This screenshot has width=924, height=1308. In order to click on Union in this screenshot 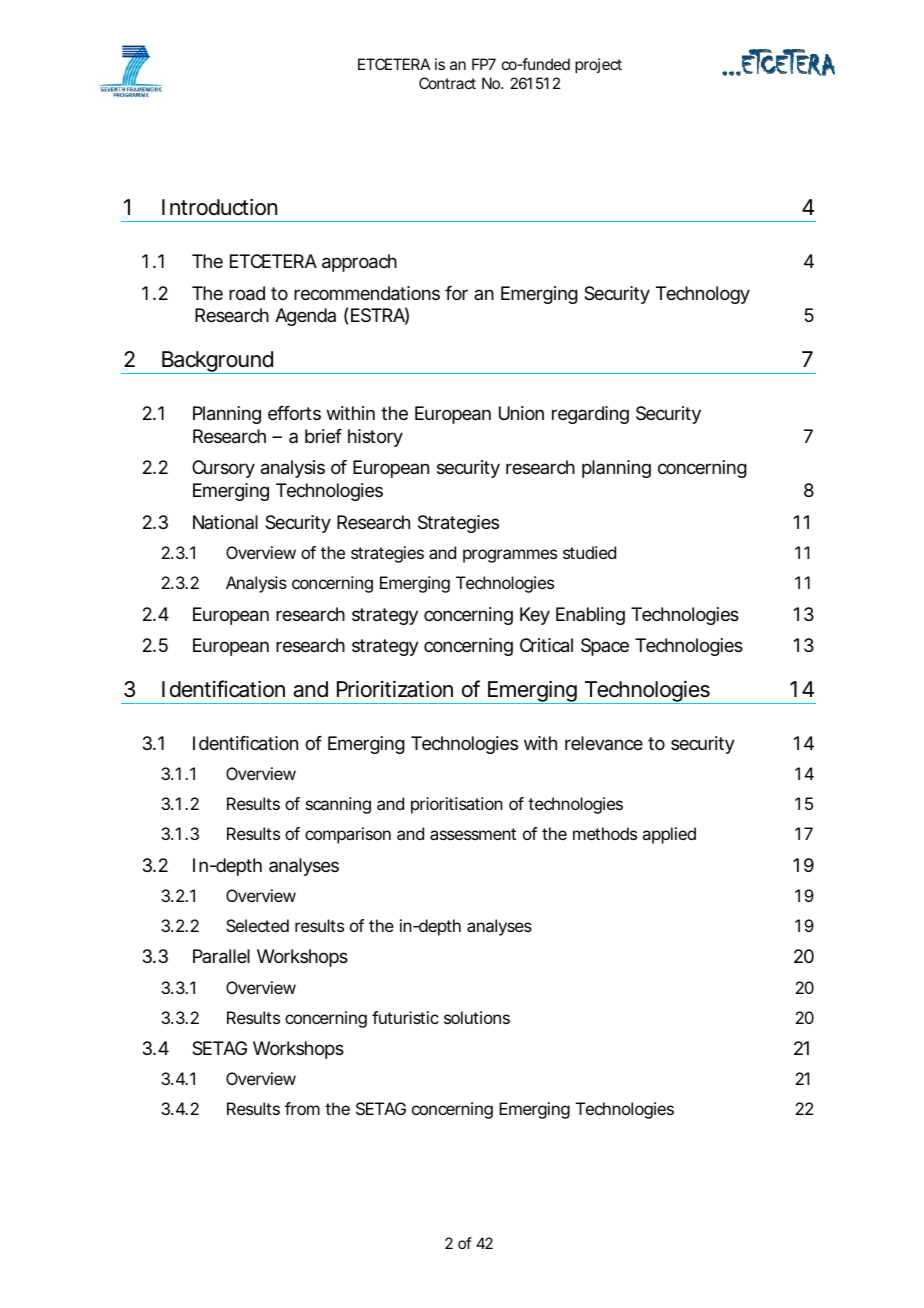, I will do `click(521, 413)`.
